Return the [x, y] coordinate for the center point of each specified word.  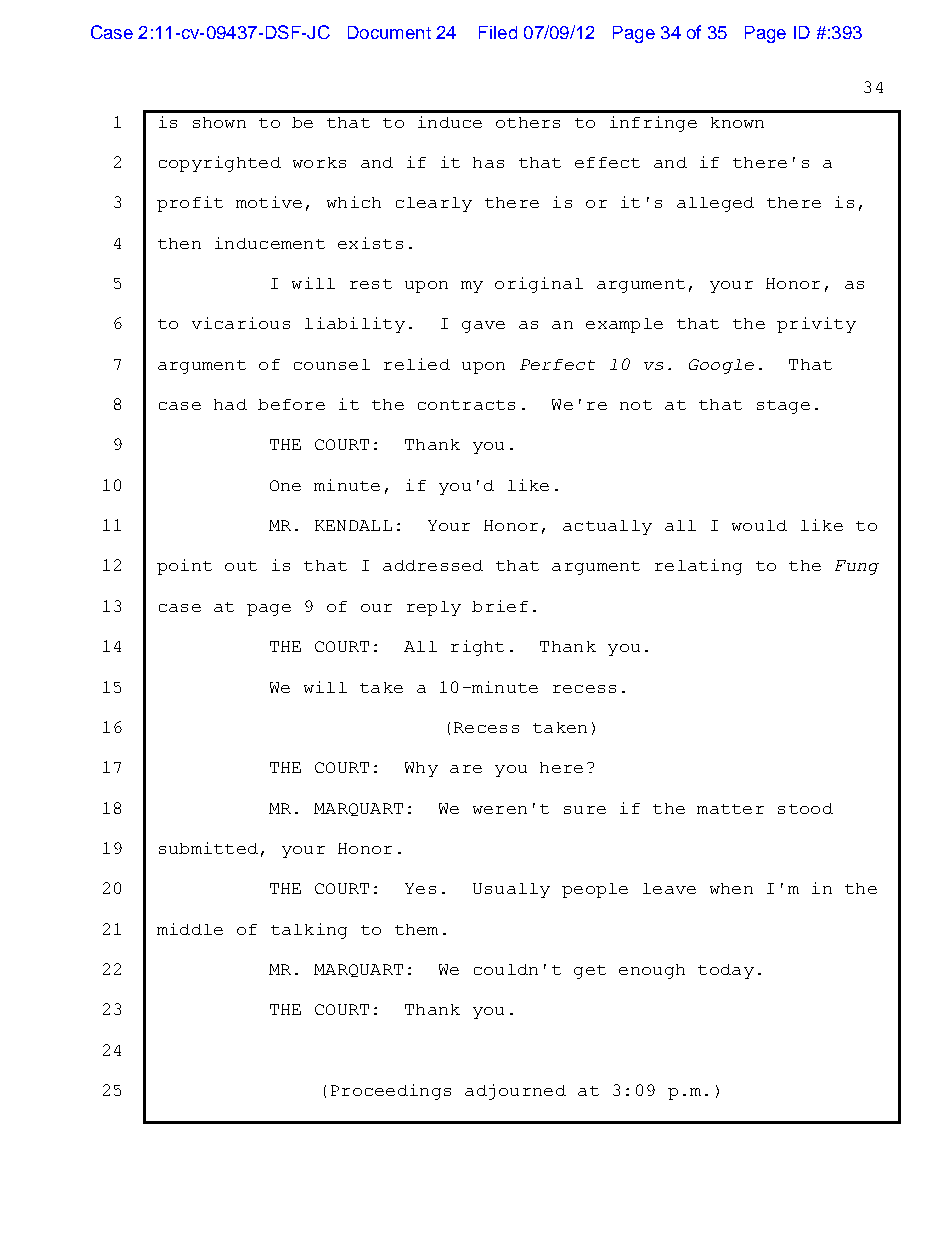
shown [219, 122]
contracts [466, 405]
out [241, 566]
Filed [498, 32]
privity [816, 325]
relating [698, 567]
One [285, 485]
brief [500, 606]
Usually [511, 890]
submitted [208, 848]
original [539, 285]
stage [783, 407]
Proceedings [391, 1092]
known [737, 122]
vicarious [241, 323]
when [731, 888]
